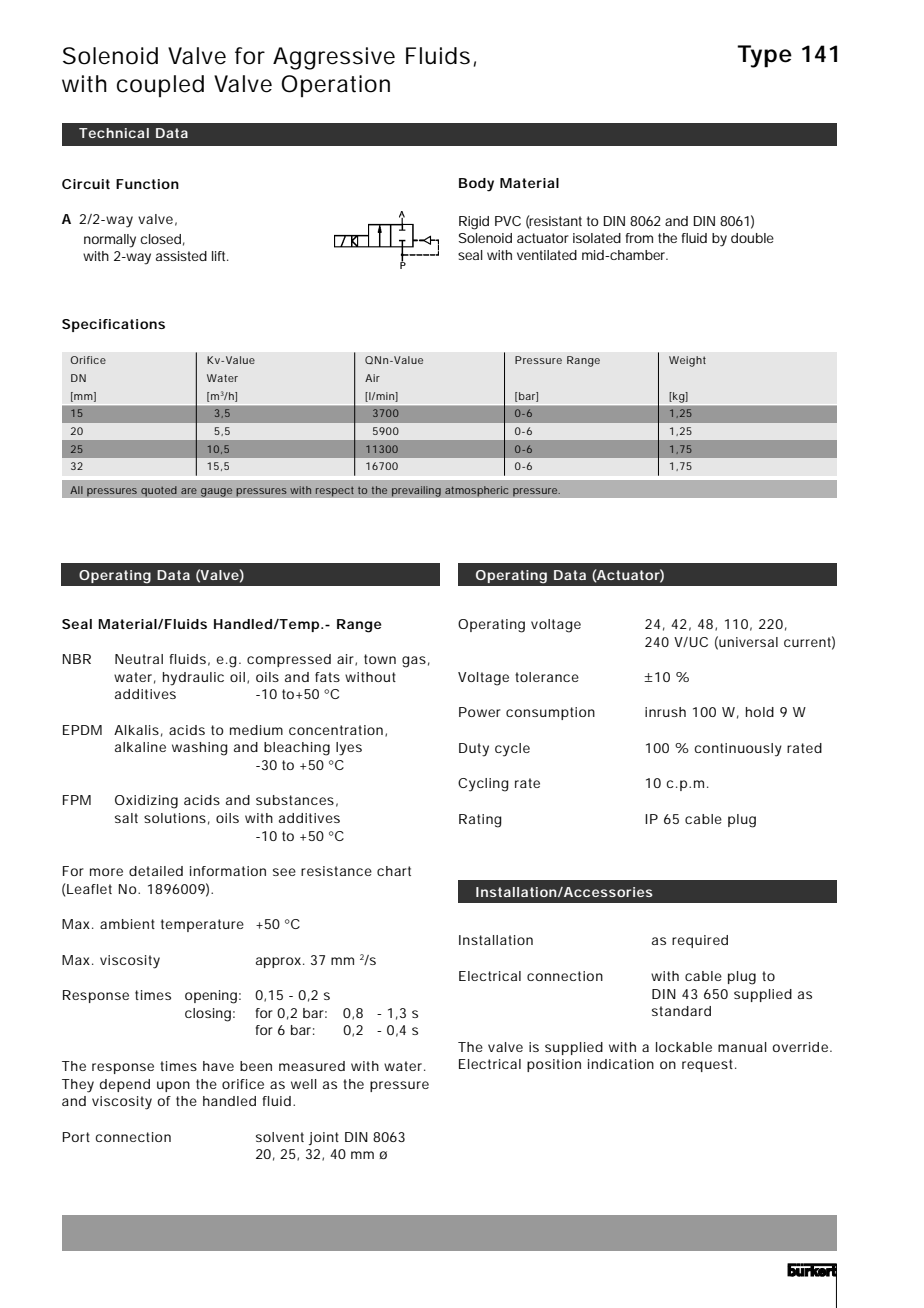 Image resolution: width=924 pixels, height=1308 pixels. I want to click on Power, so click(480, 712).
